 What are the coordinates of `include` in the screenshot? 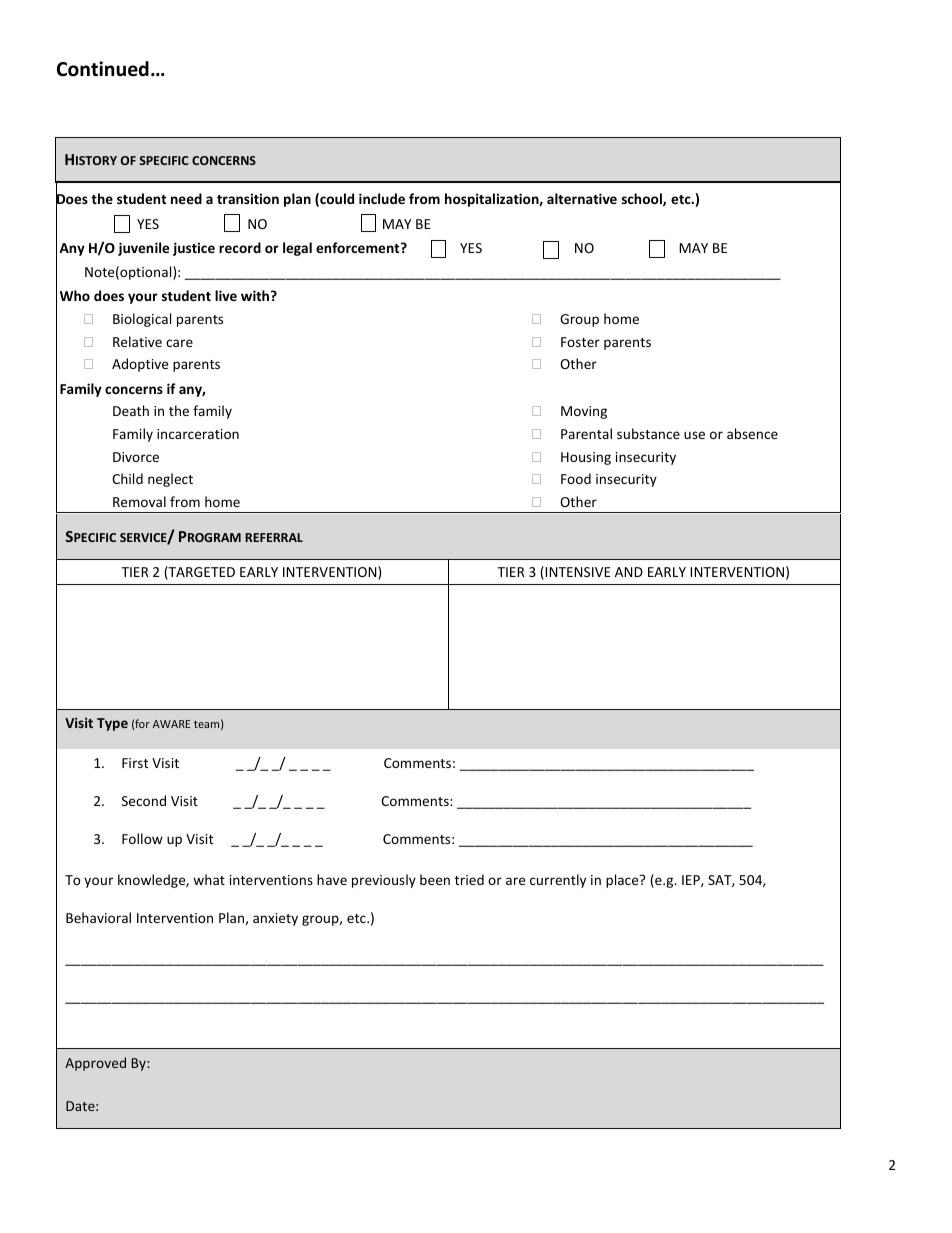 It's located at (382, 198).
